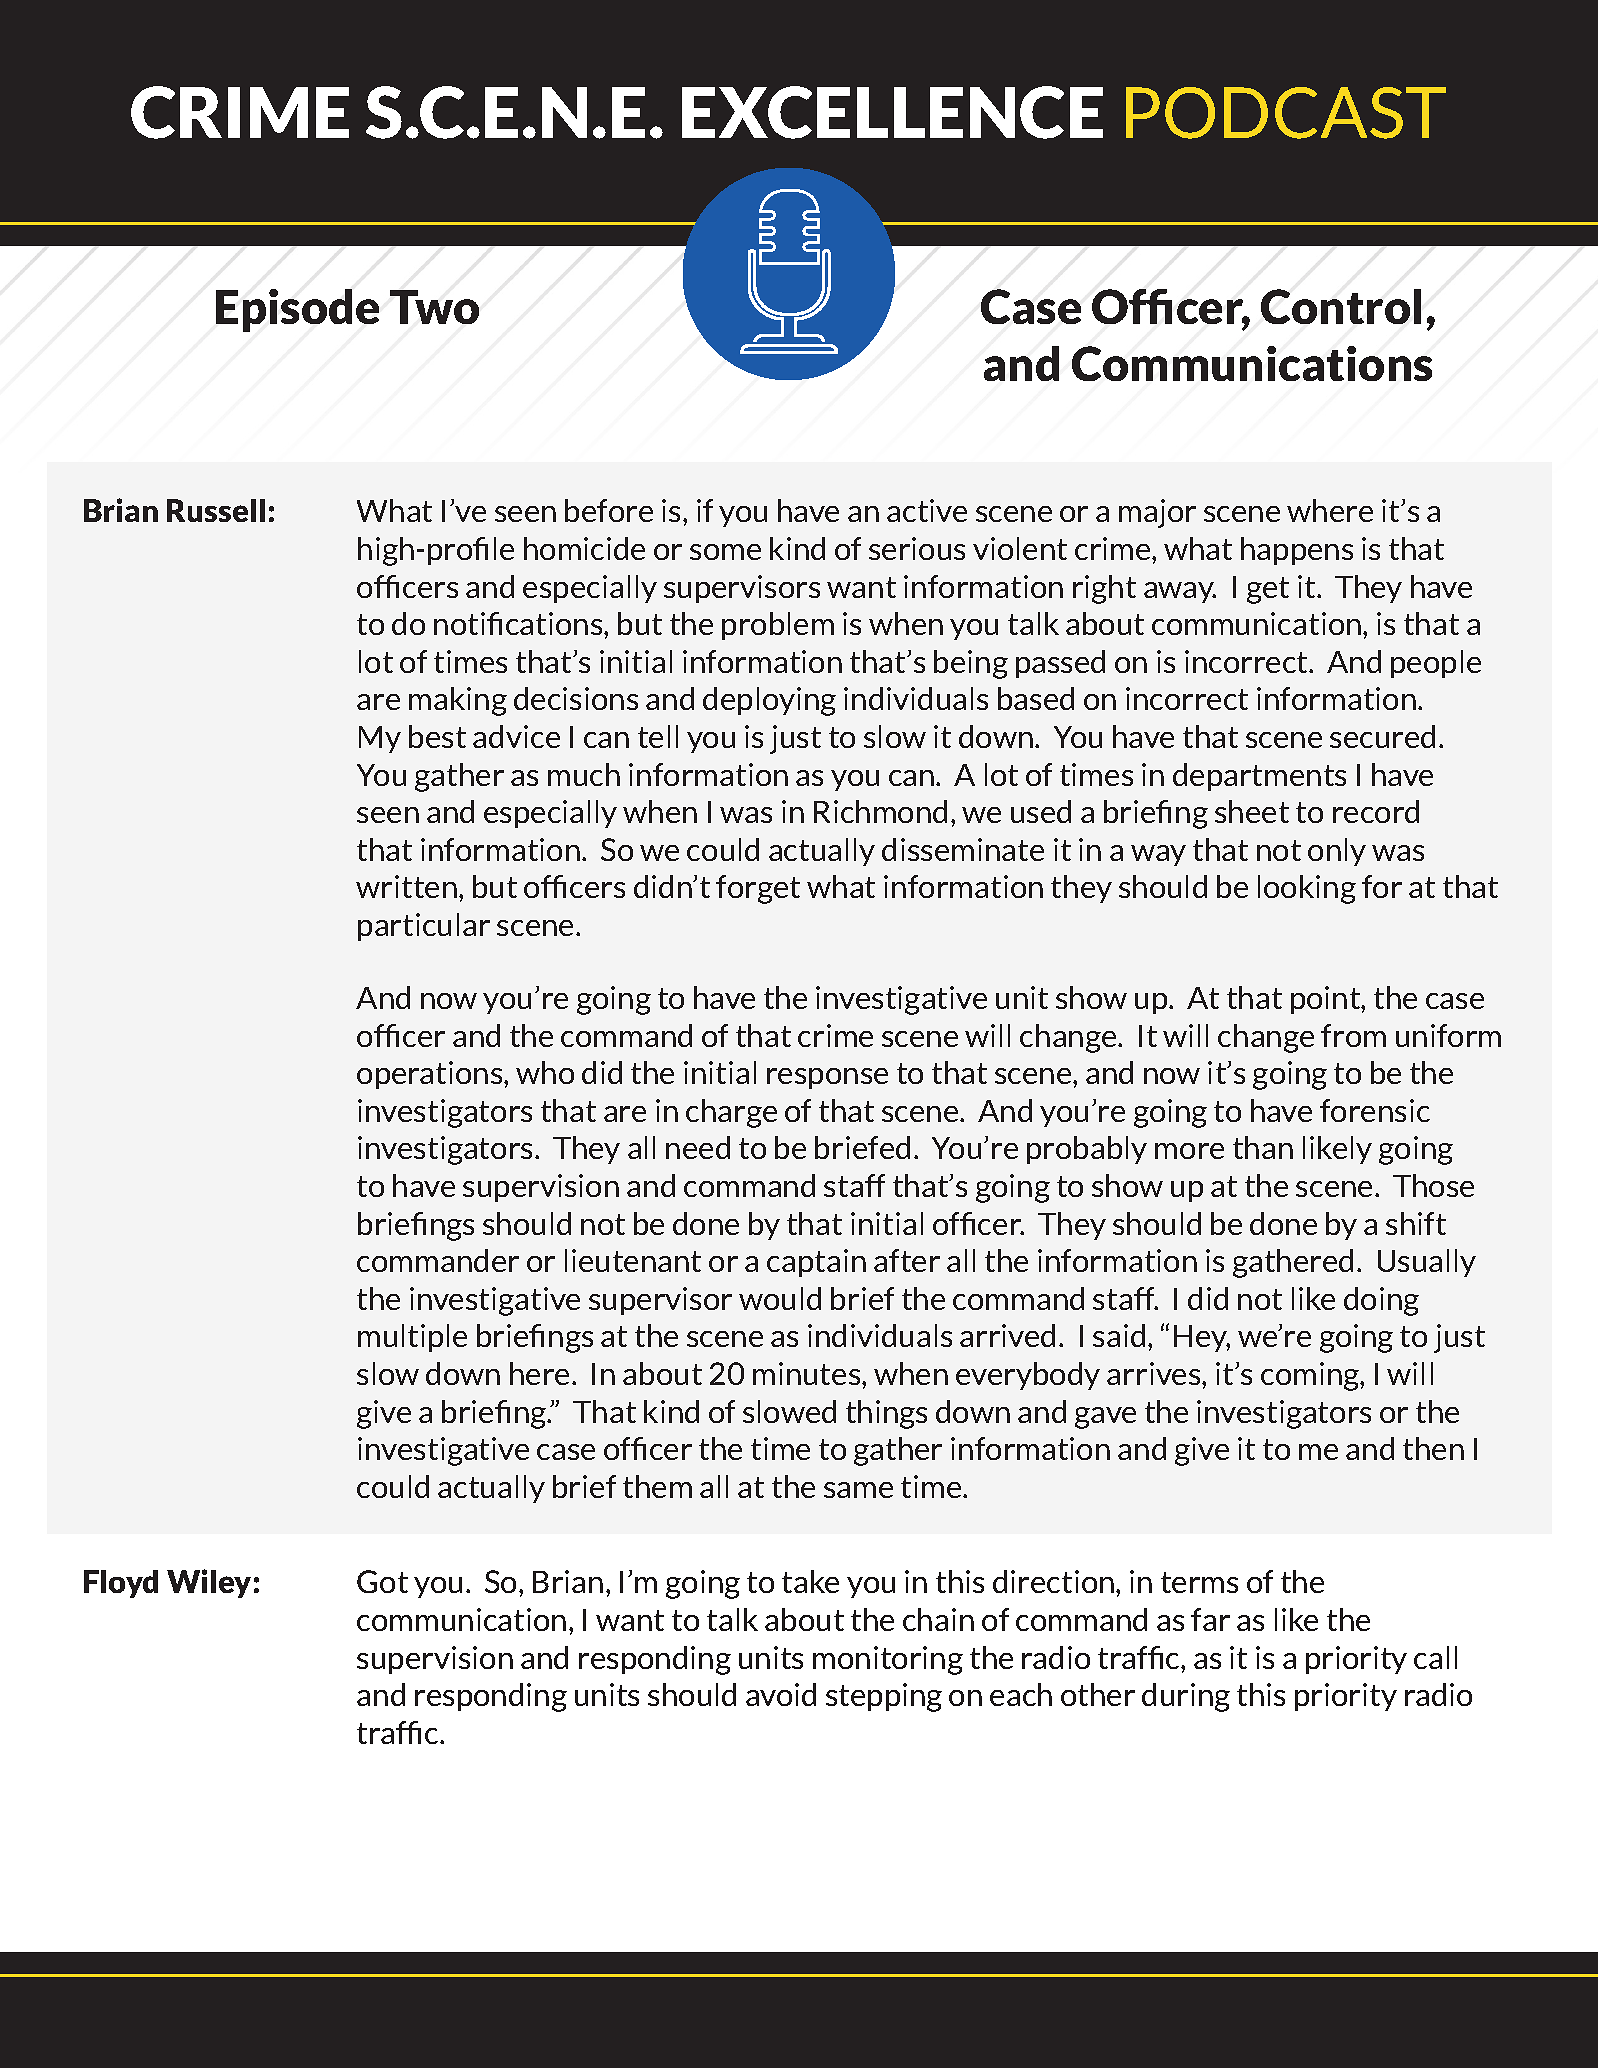 Image resolution: width=1598 pixels, height=2068 pixels. I want to click on avoid, so click(781, 1694).
